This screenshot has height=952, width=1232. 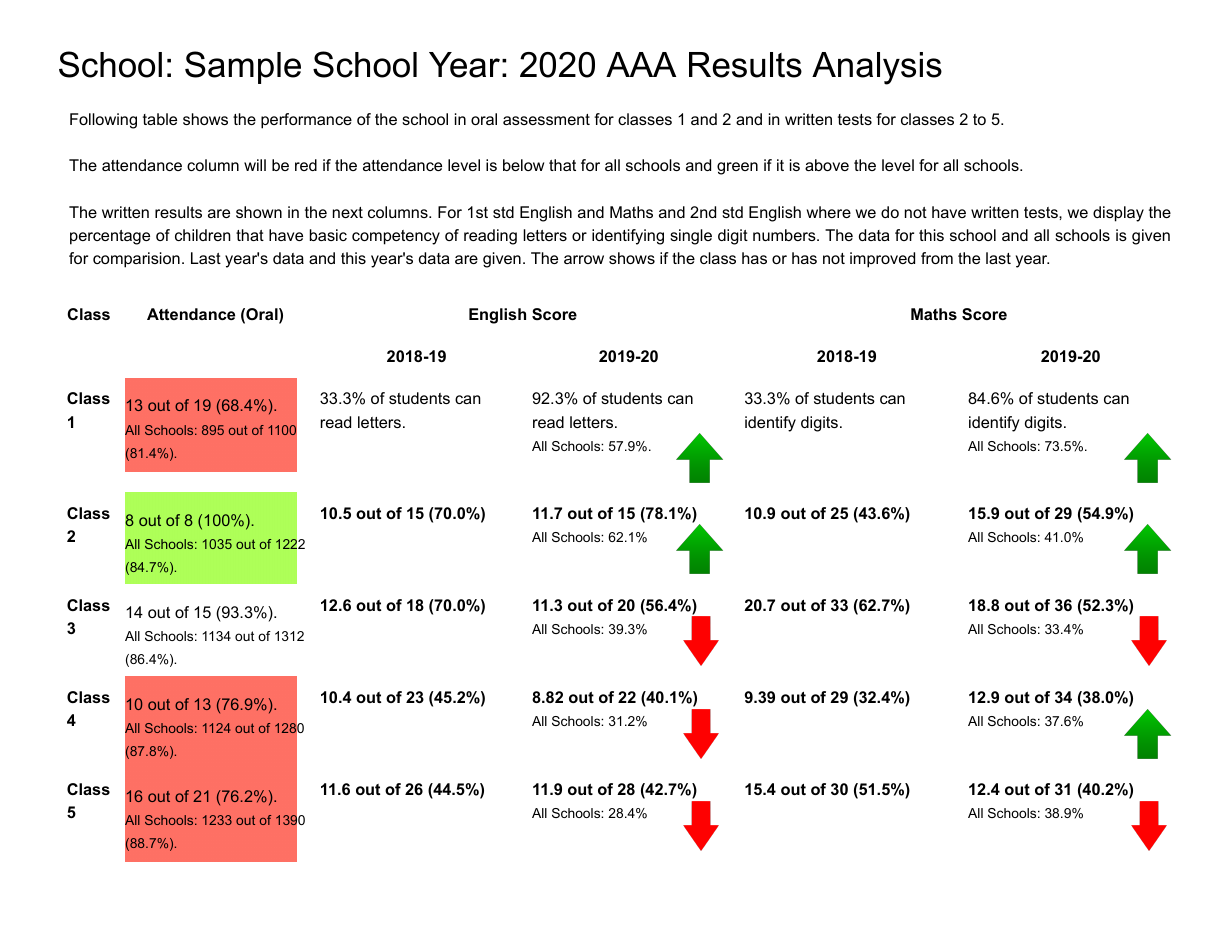 I want to click on green, so click(x=737, y=168).
